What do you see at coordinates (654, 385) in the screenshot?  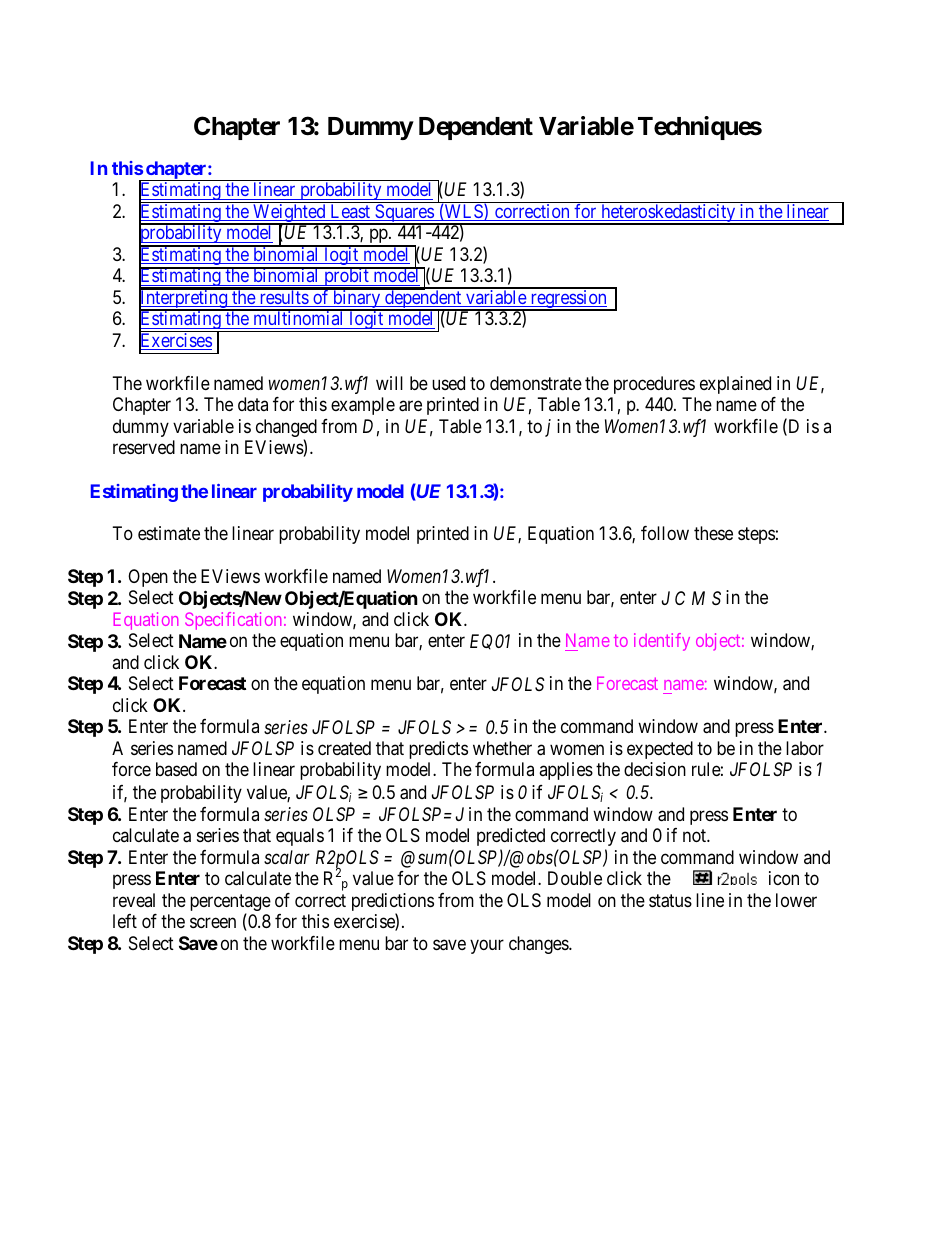 I see `procedures` at bounding box center [654, 385].
